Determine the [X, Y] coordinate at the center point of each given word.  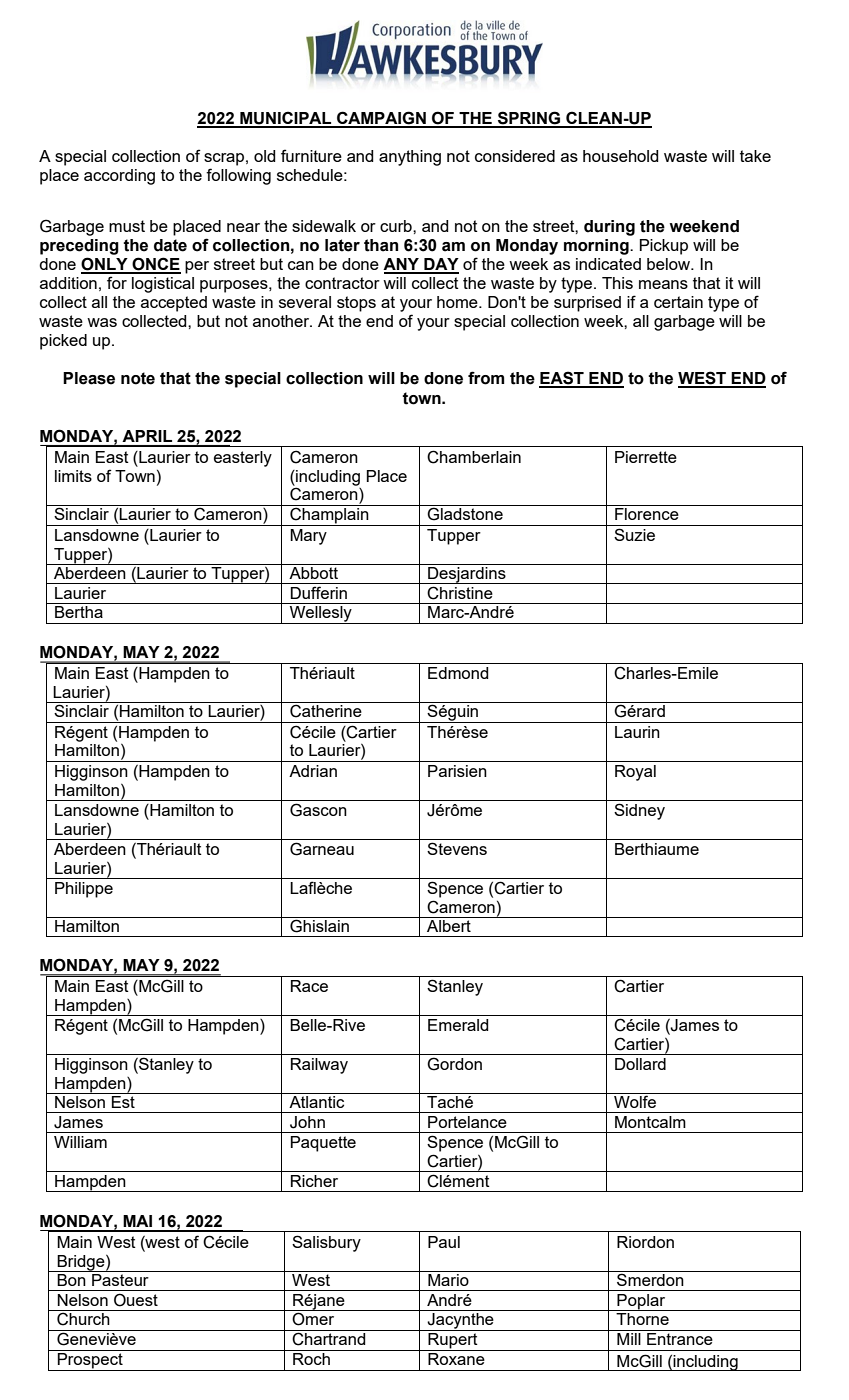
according [119, 177]
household [620, 156]
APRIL [147, 436]
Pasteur [120, 1278]
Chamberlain [474, 457]
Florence [647, 514]
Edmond [458, 673]
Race [309, 986]
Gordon [454, 1064]
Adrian [313, 771]
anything [410, 158]
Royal [635, 773]
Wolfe [635, 1100]
